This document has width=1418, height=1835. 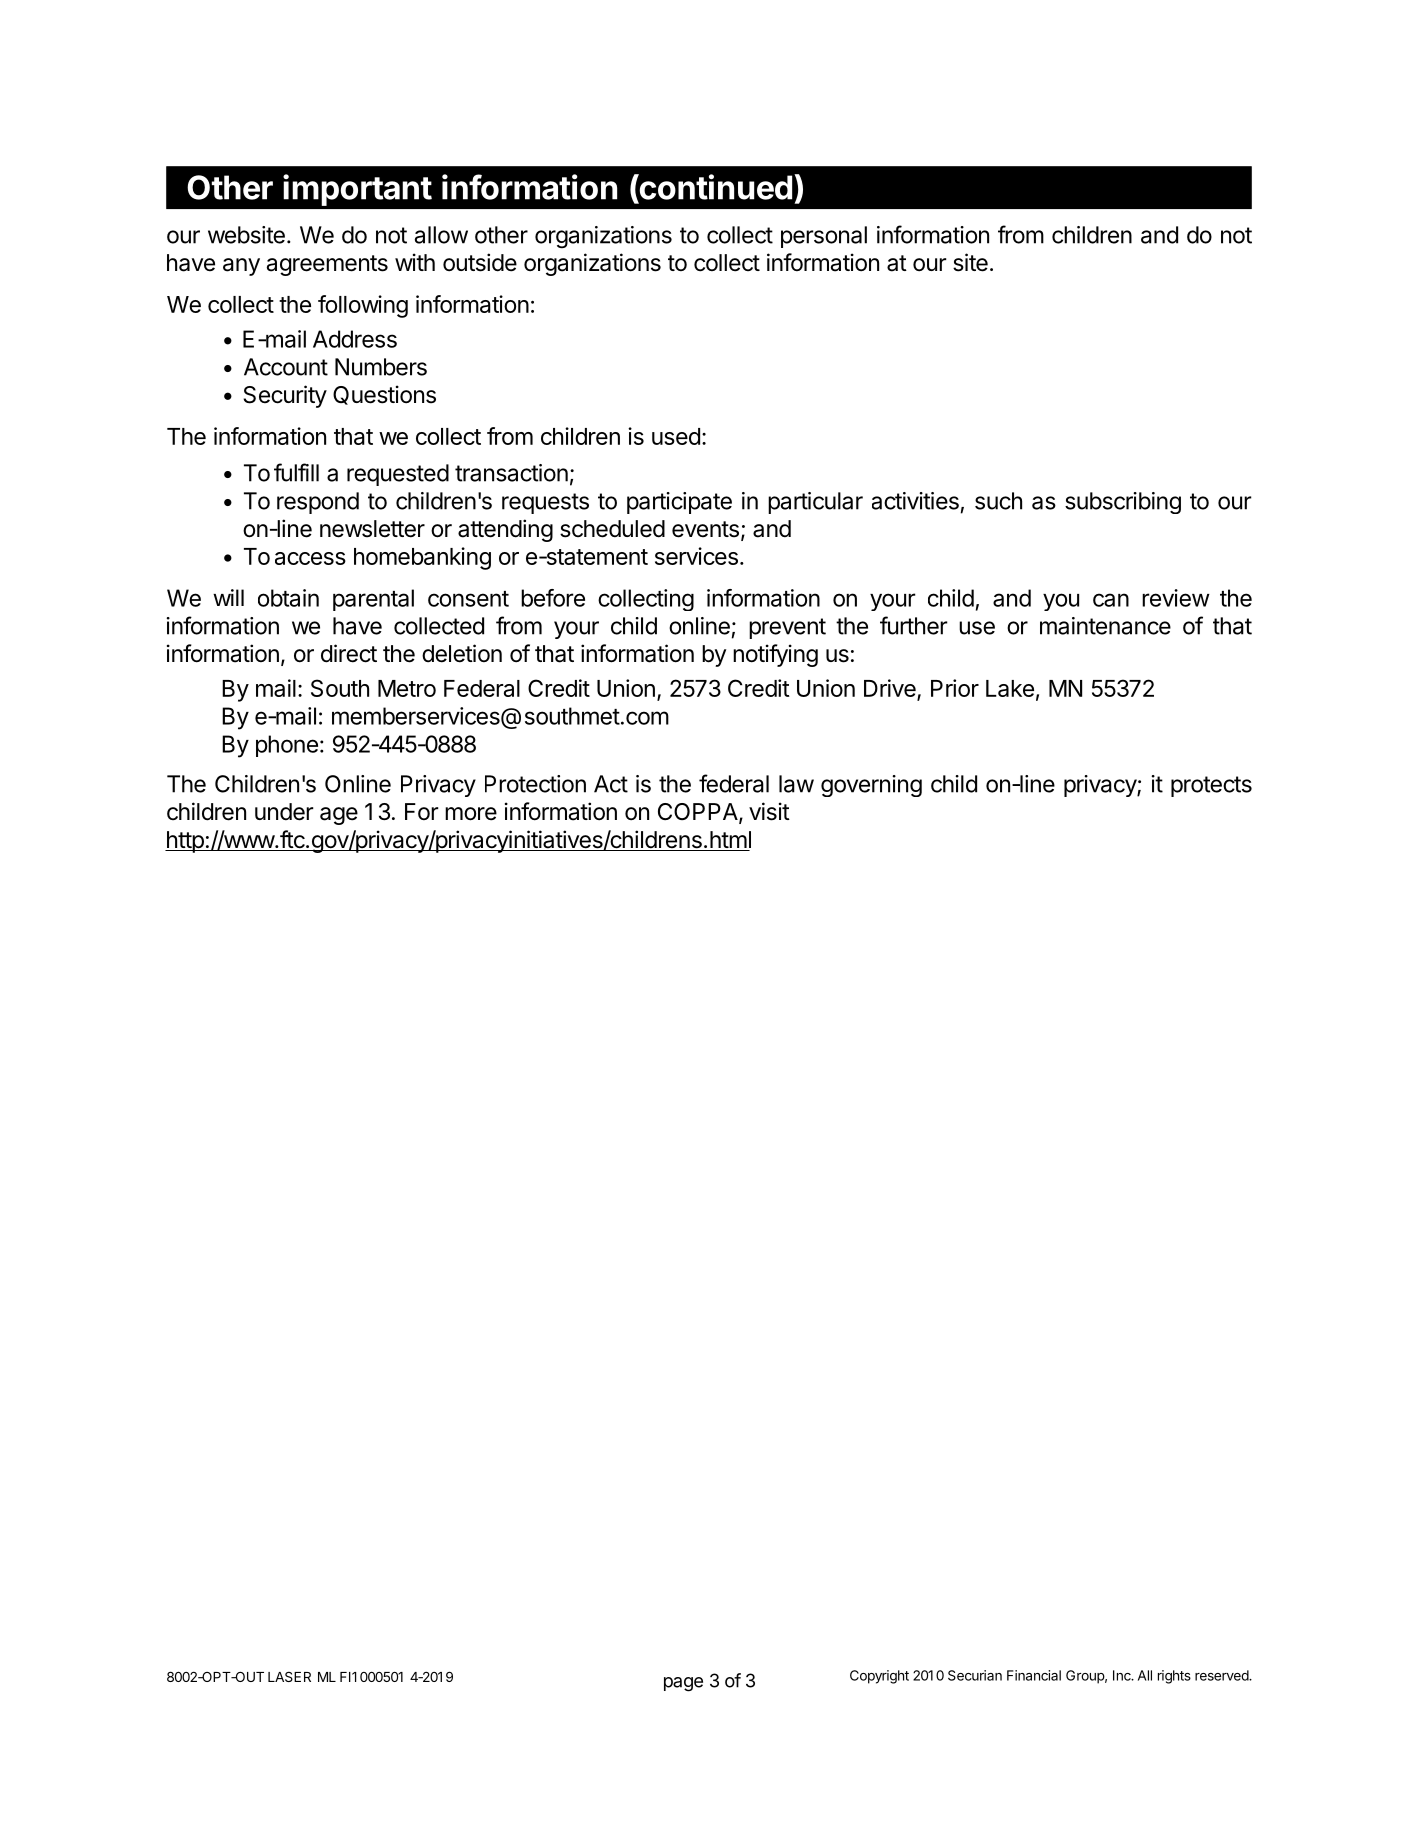 I want to click on subscribing, so click(x=1123, y=503).
